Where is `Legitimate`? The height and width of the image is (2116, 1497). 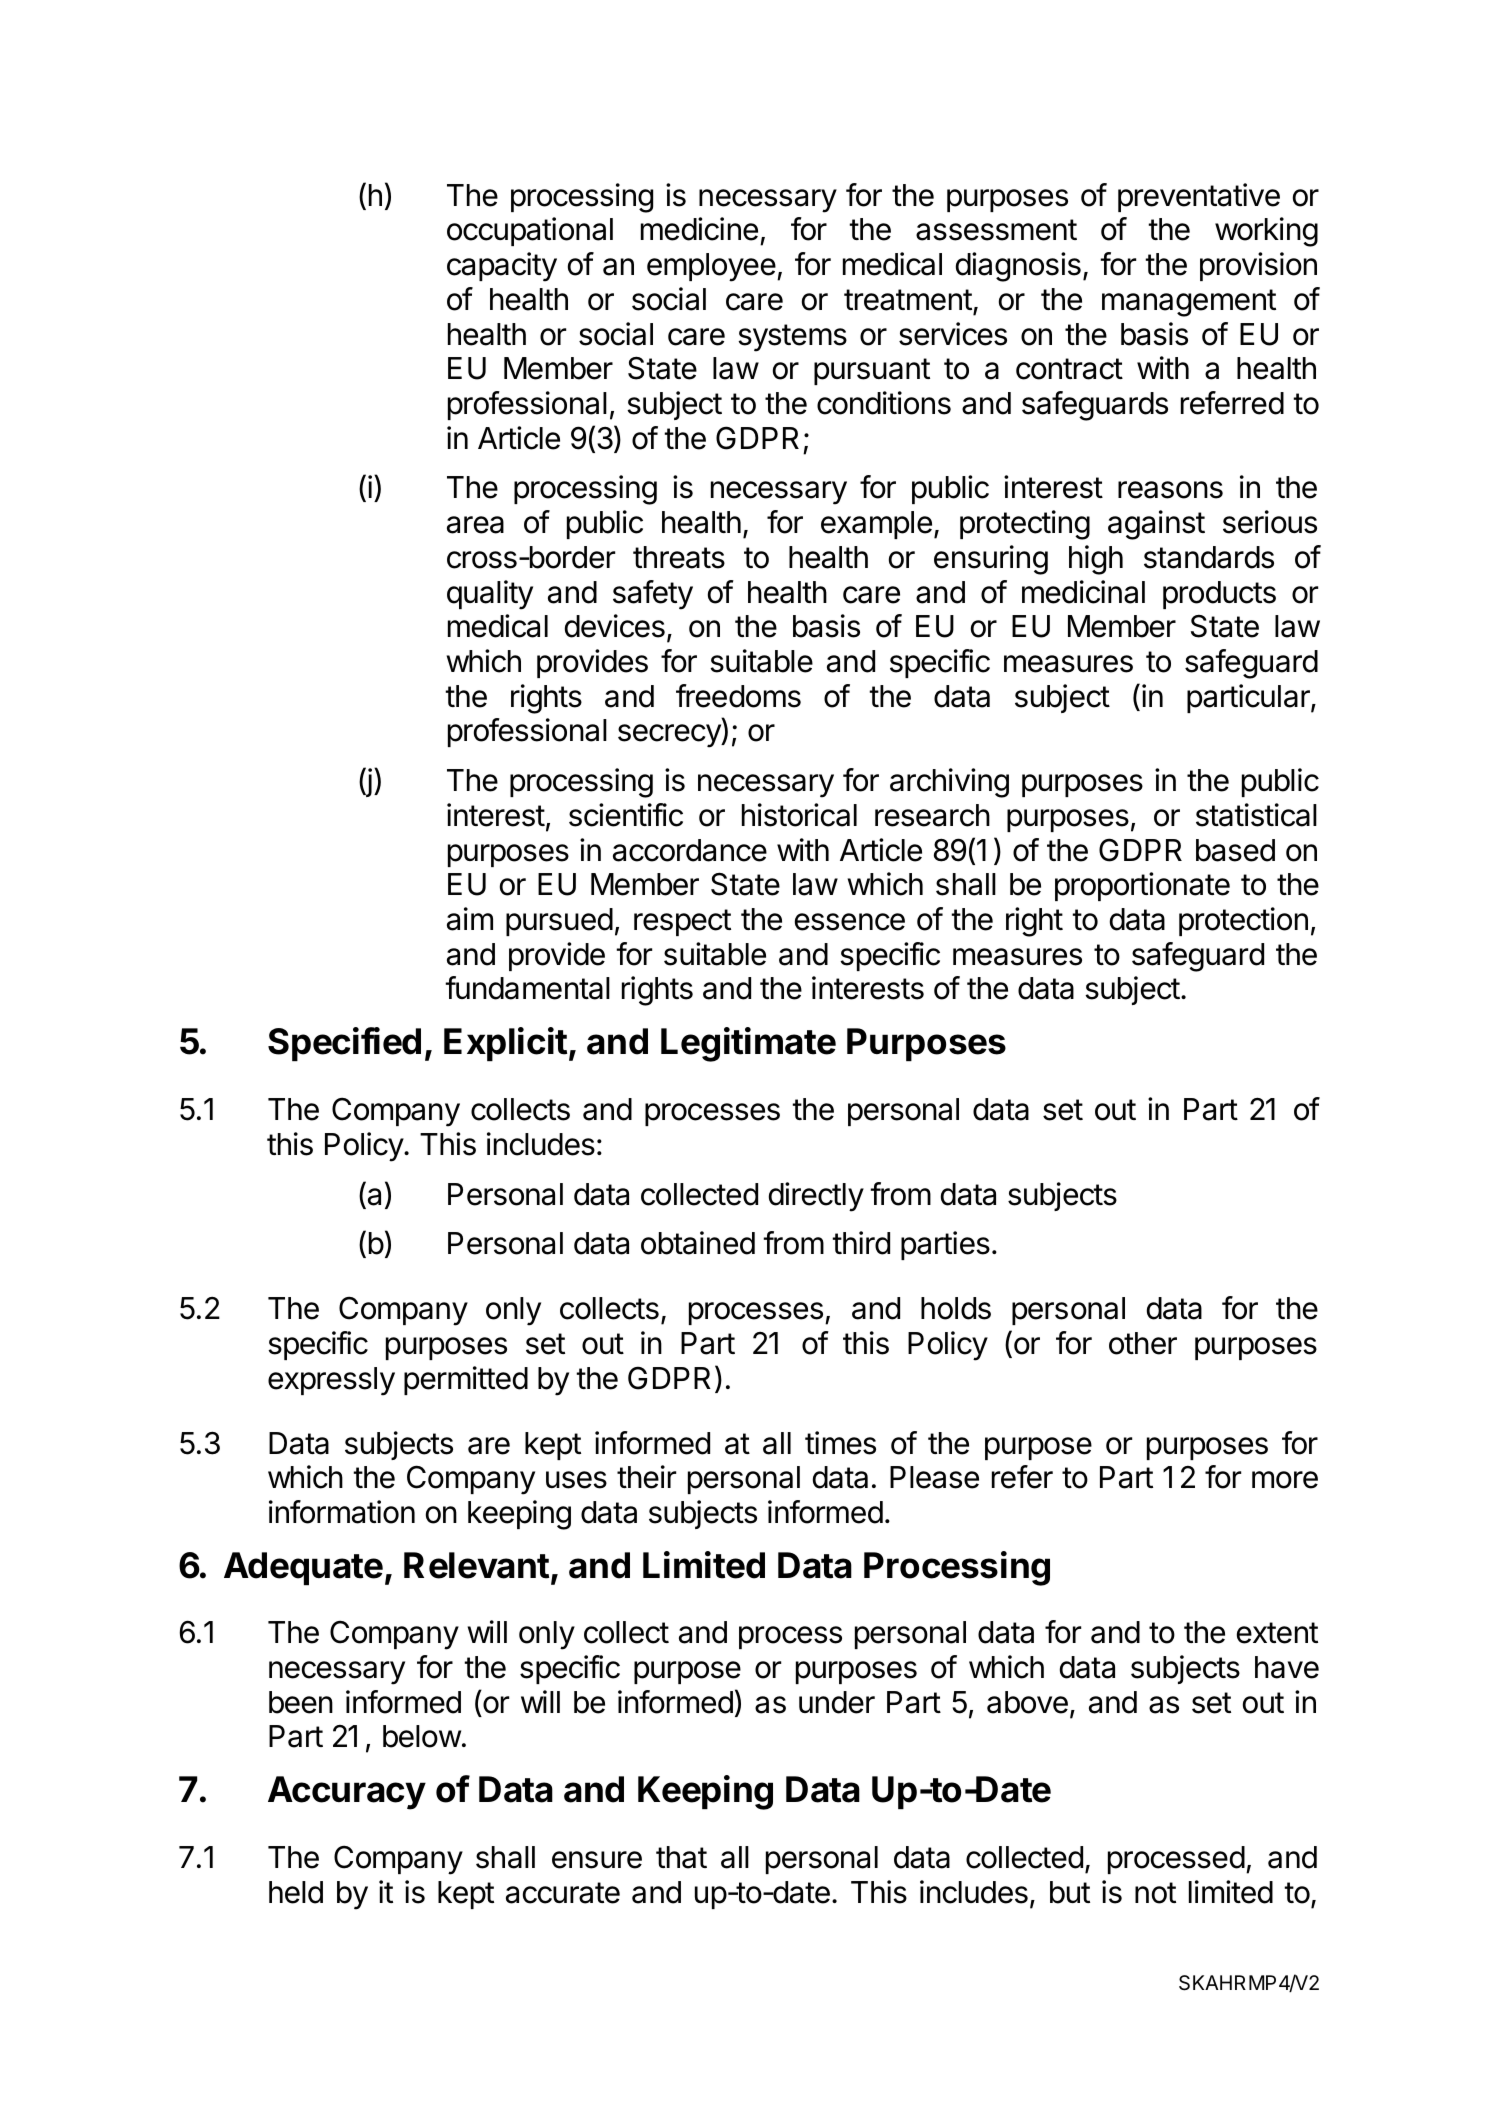
Legitimate is located at coordinates (748, 1044).
